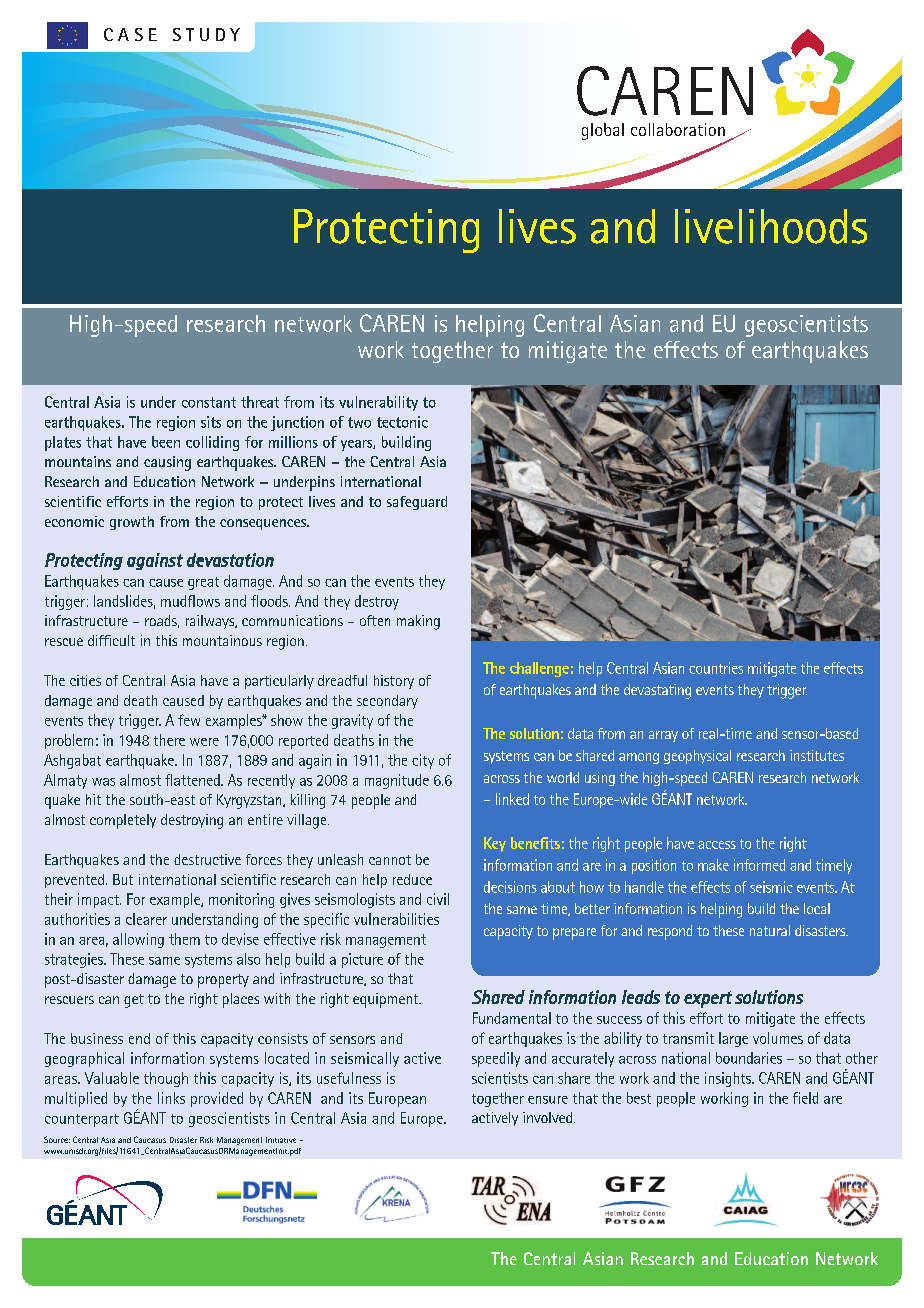  I want to click on collaboration, so click(678, 129).
